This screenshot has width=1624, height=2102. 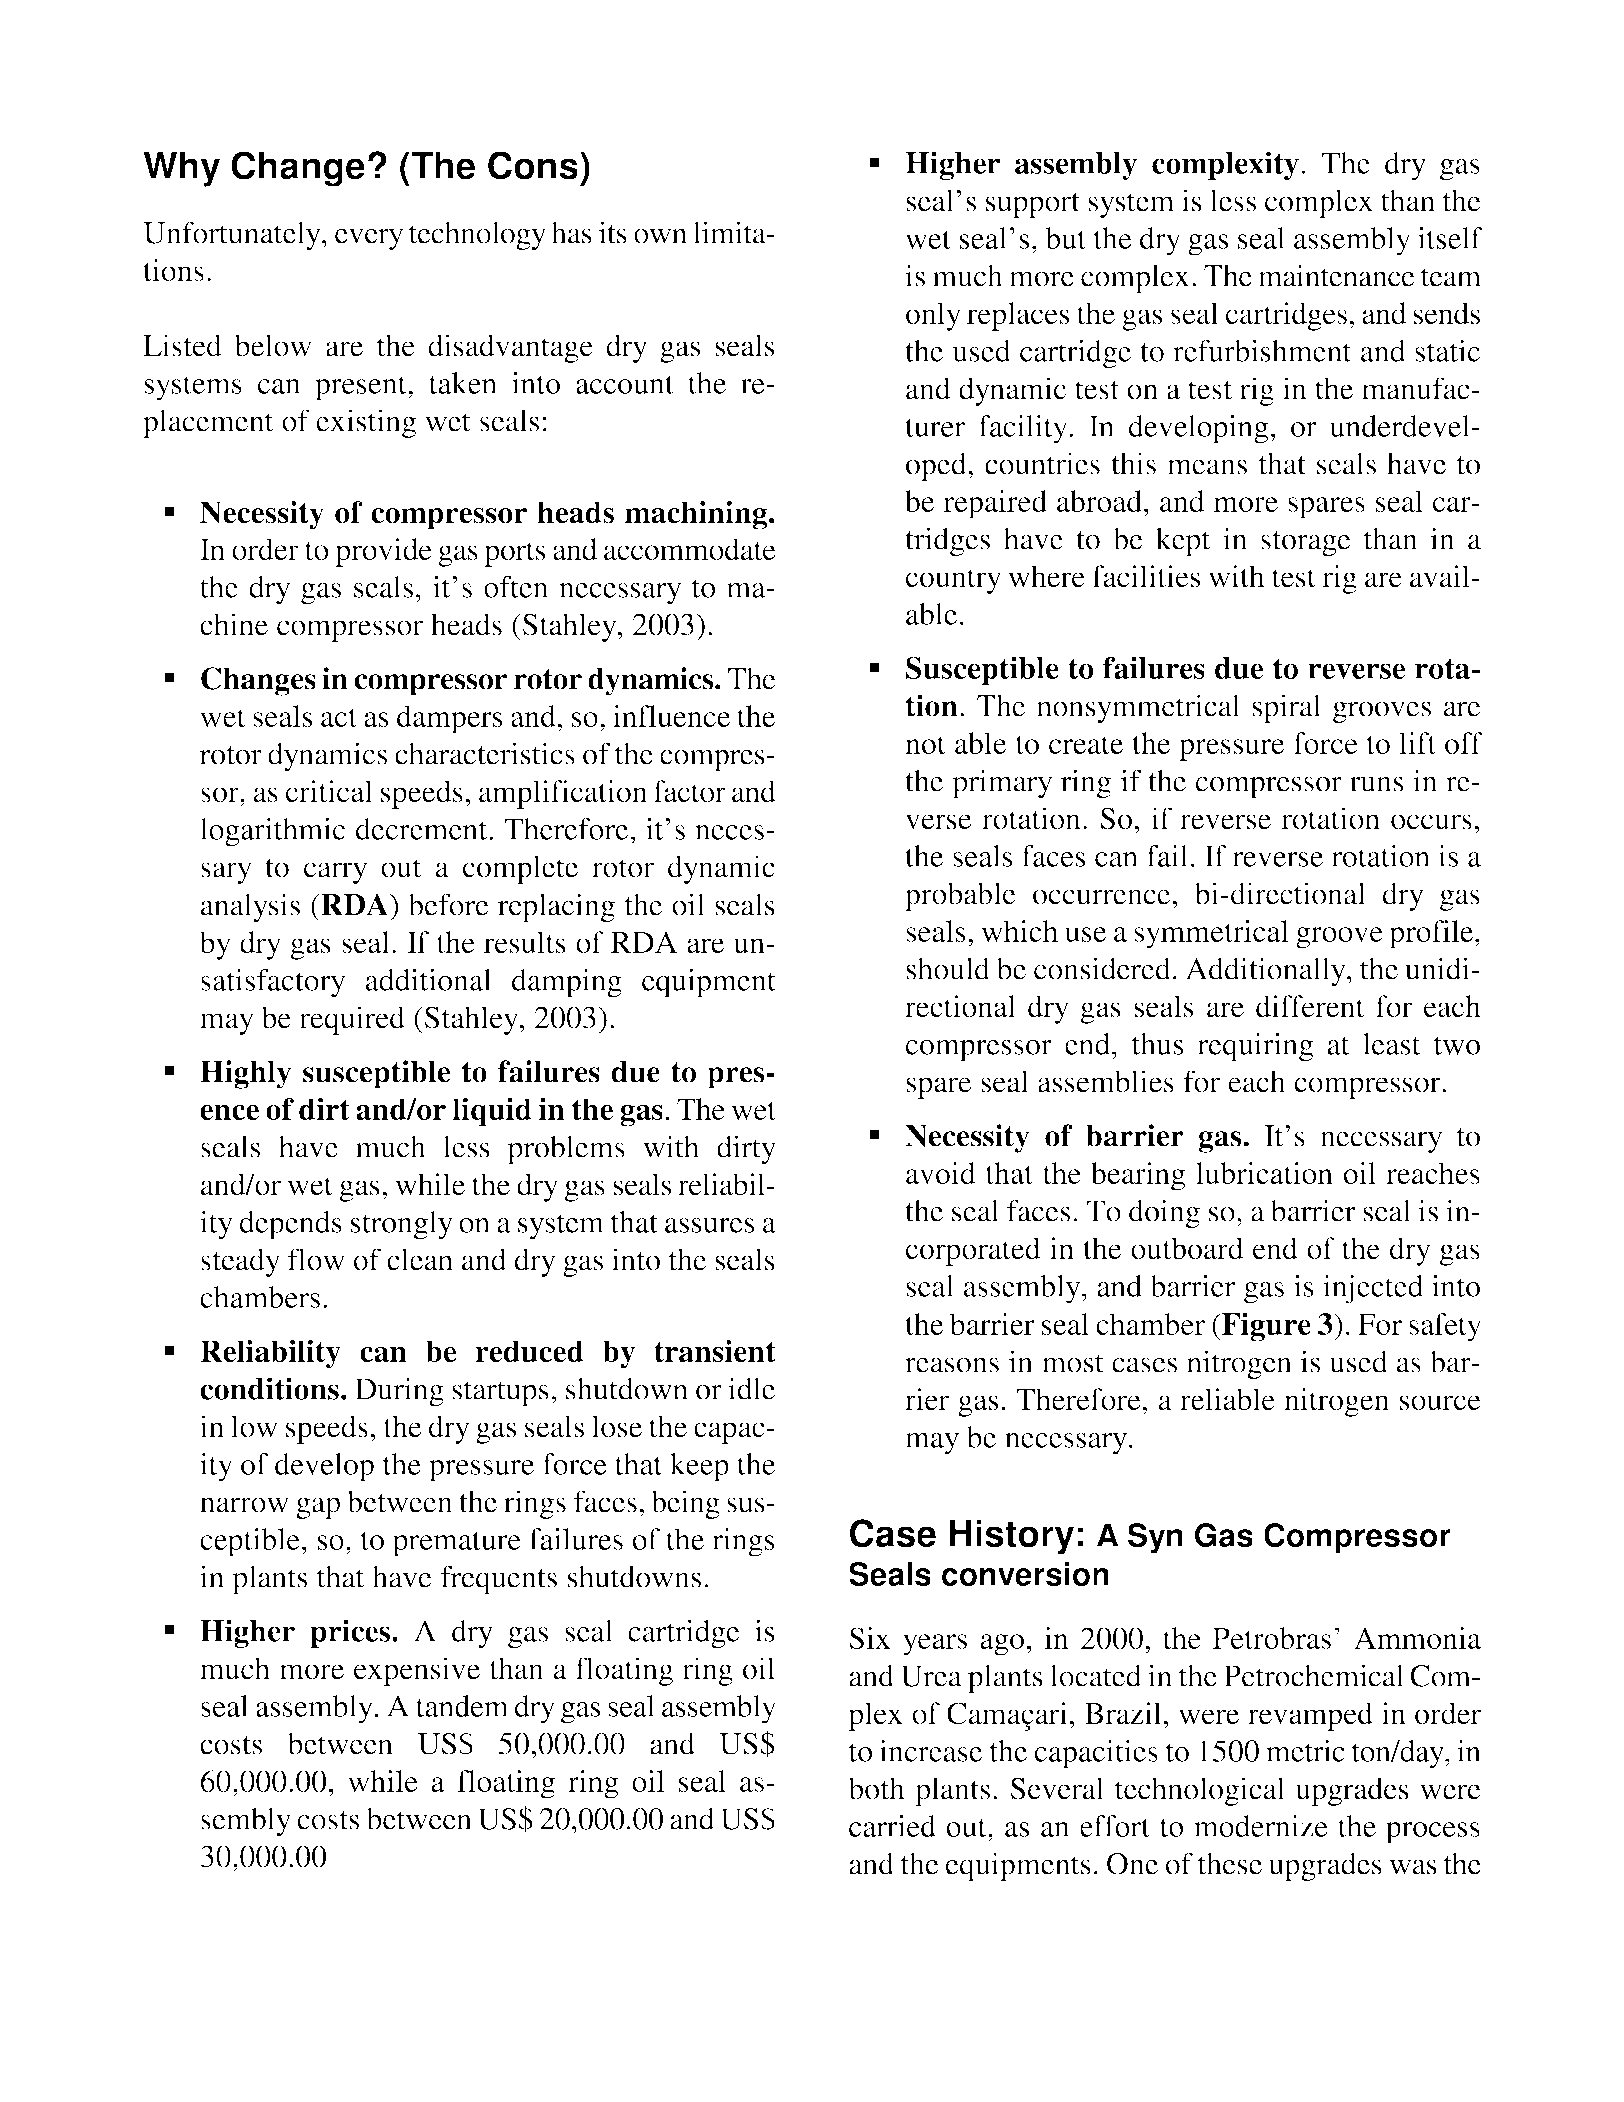 I want to click on different, so click(x=1310, y=1006).
